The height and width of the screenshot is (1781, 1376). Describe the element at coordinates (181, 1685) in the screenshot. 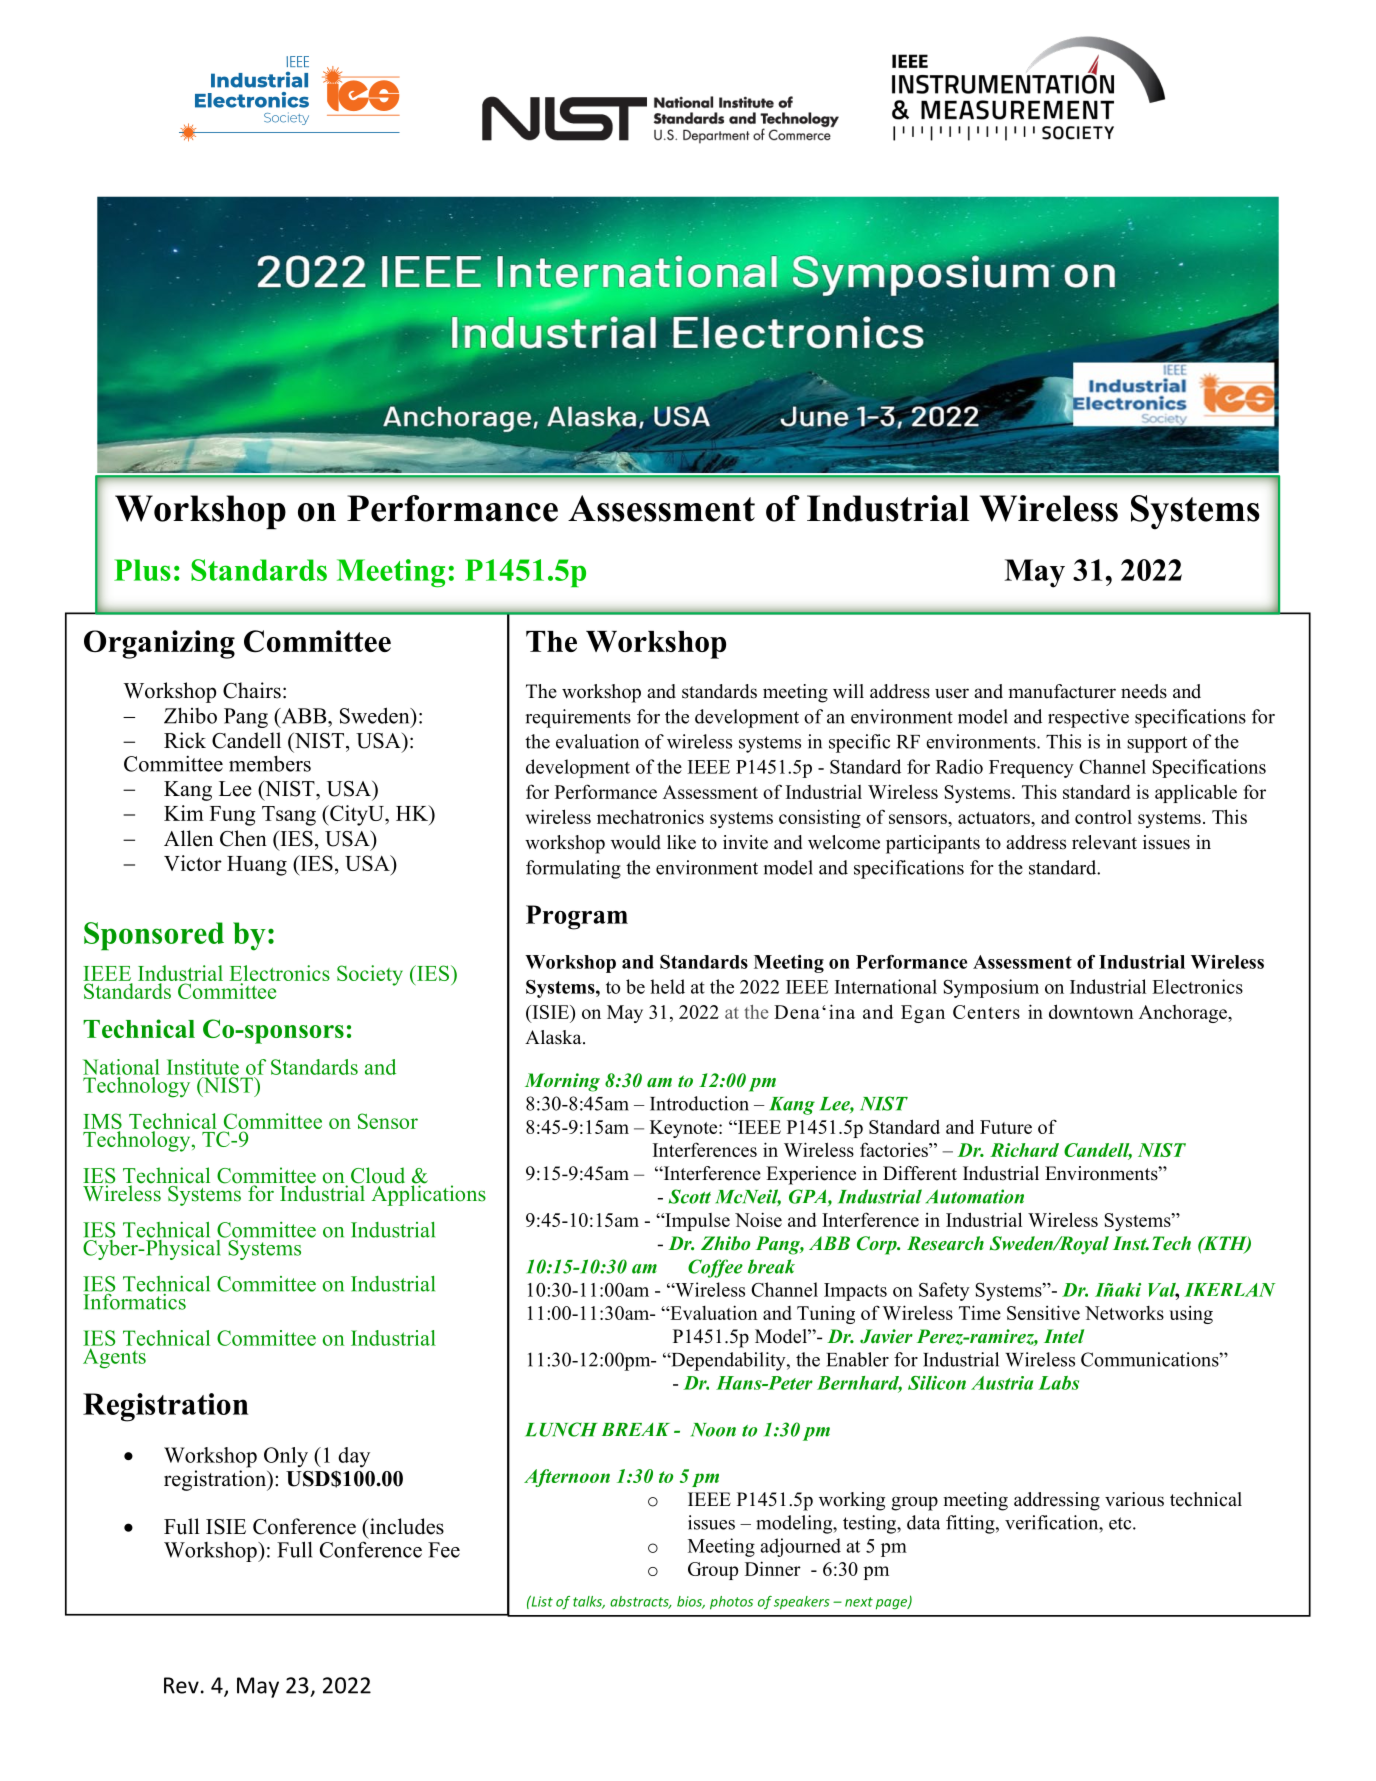

I see `Rev` at that location.
